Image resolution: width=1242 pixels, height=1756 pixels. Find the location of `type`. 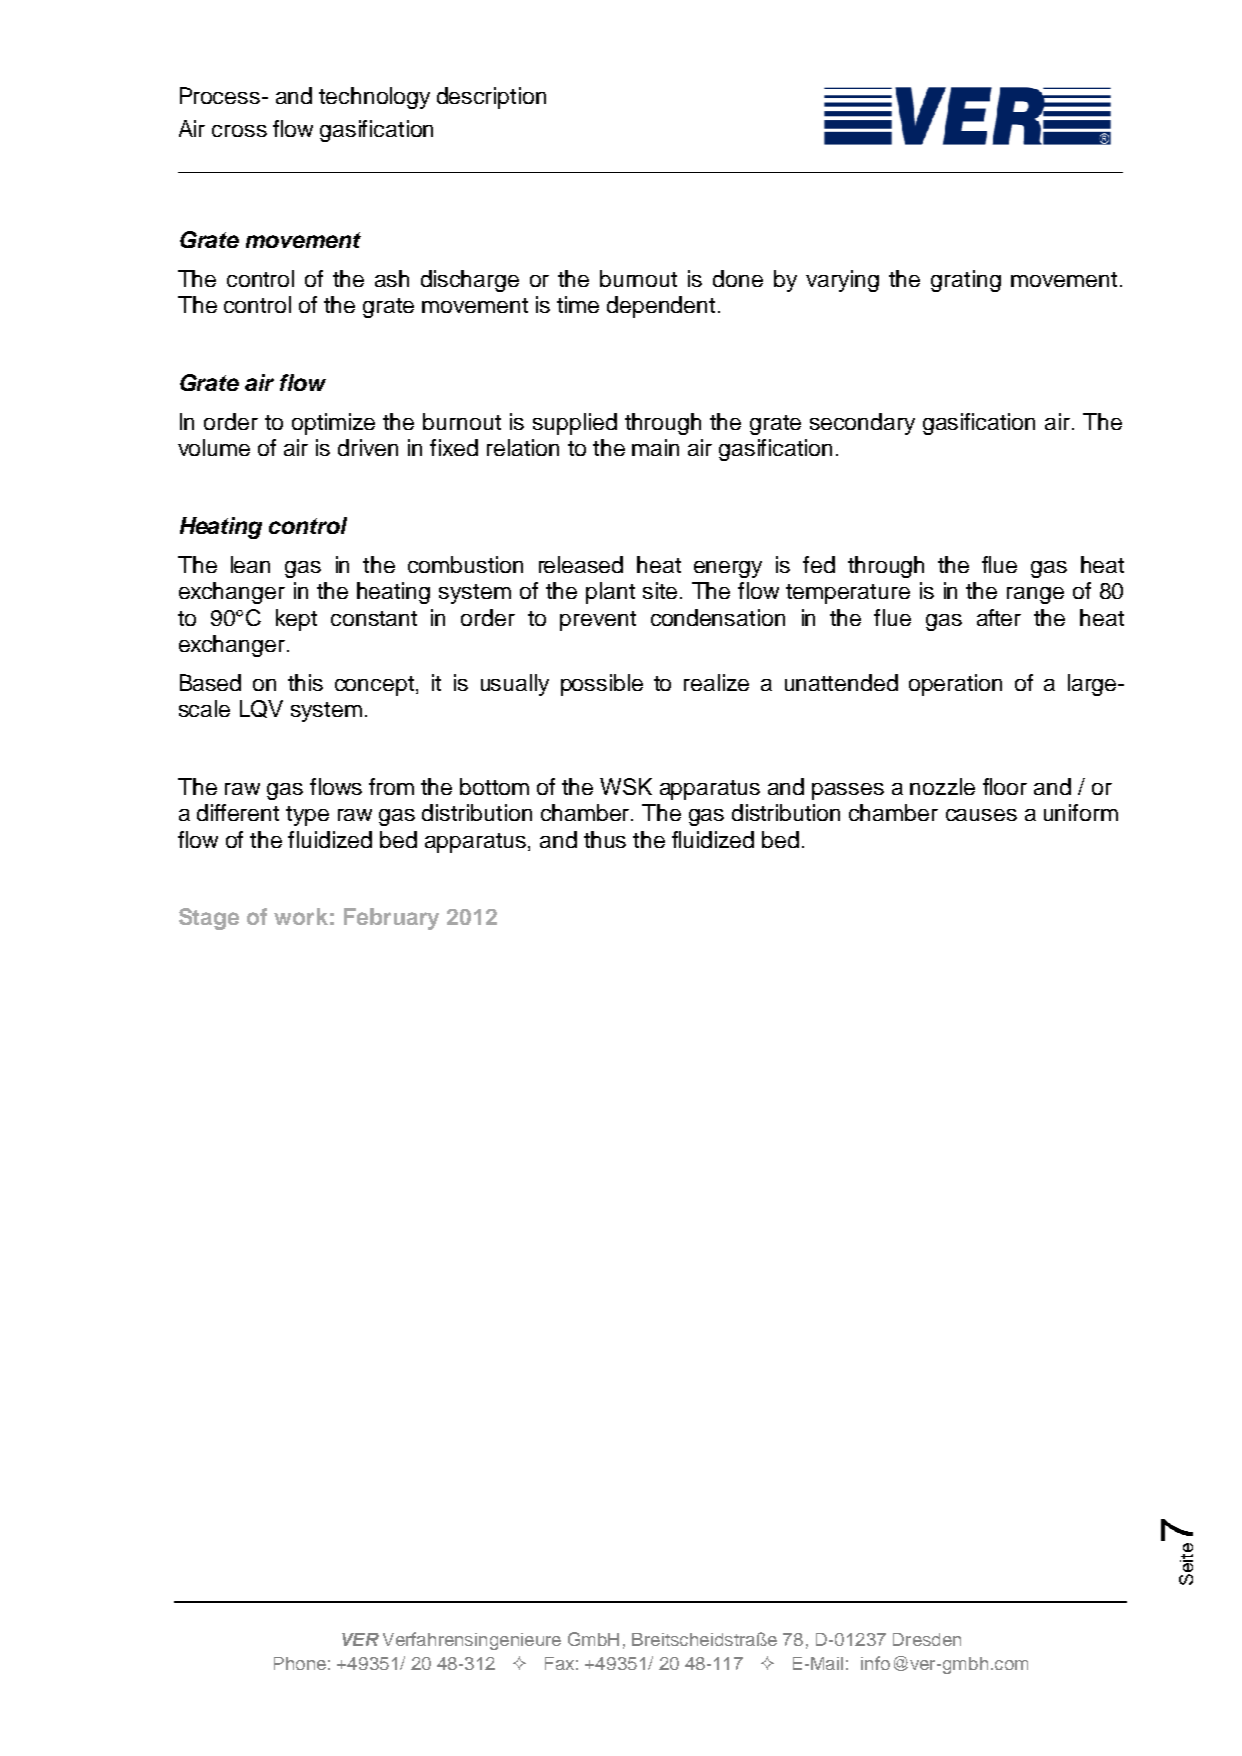

type is located at coordinates (307, 816).
